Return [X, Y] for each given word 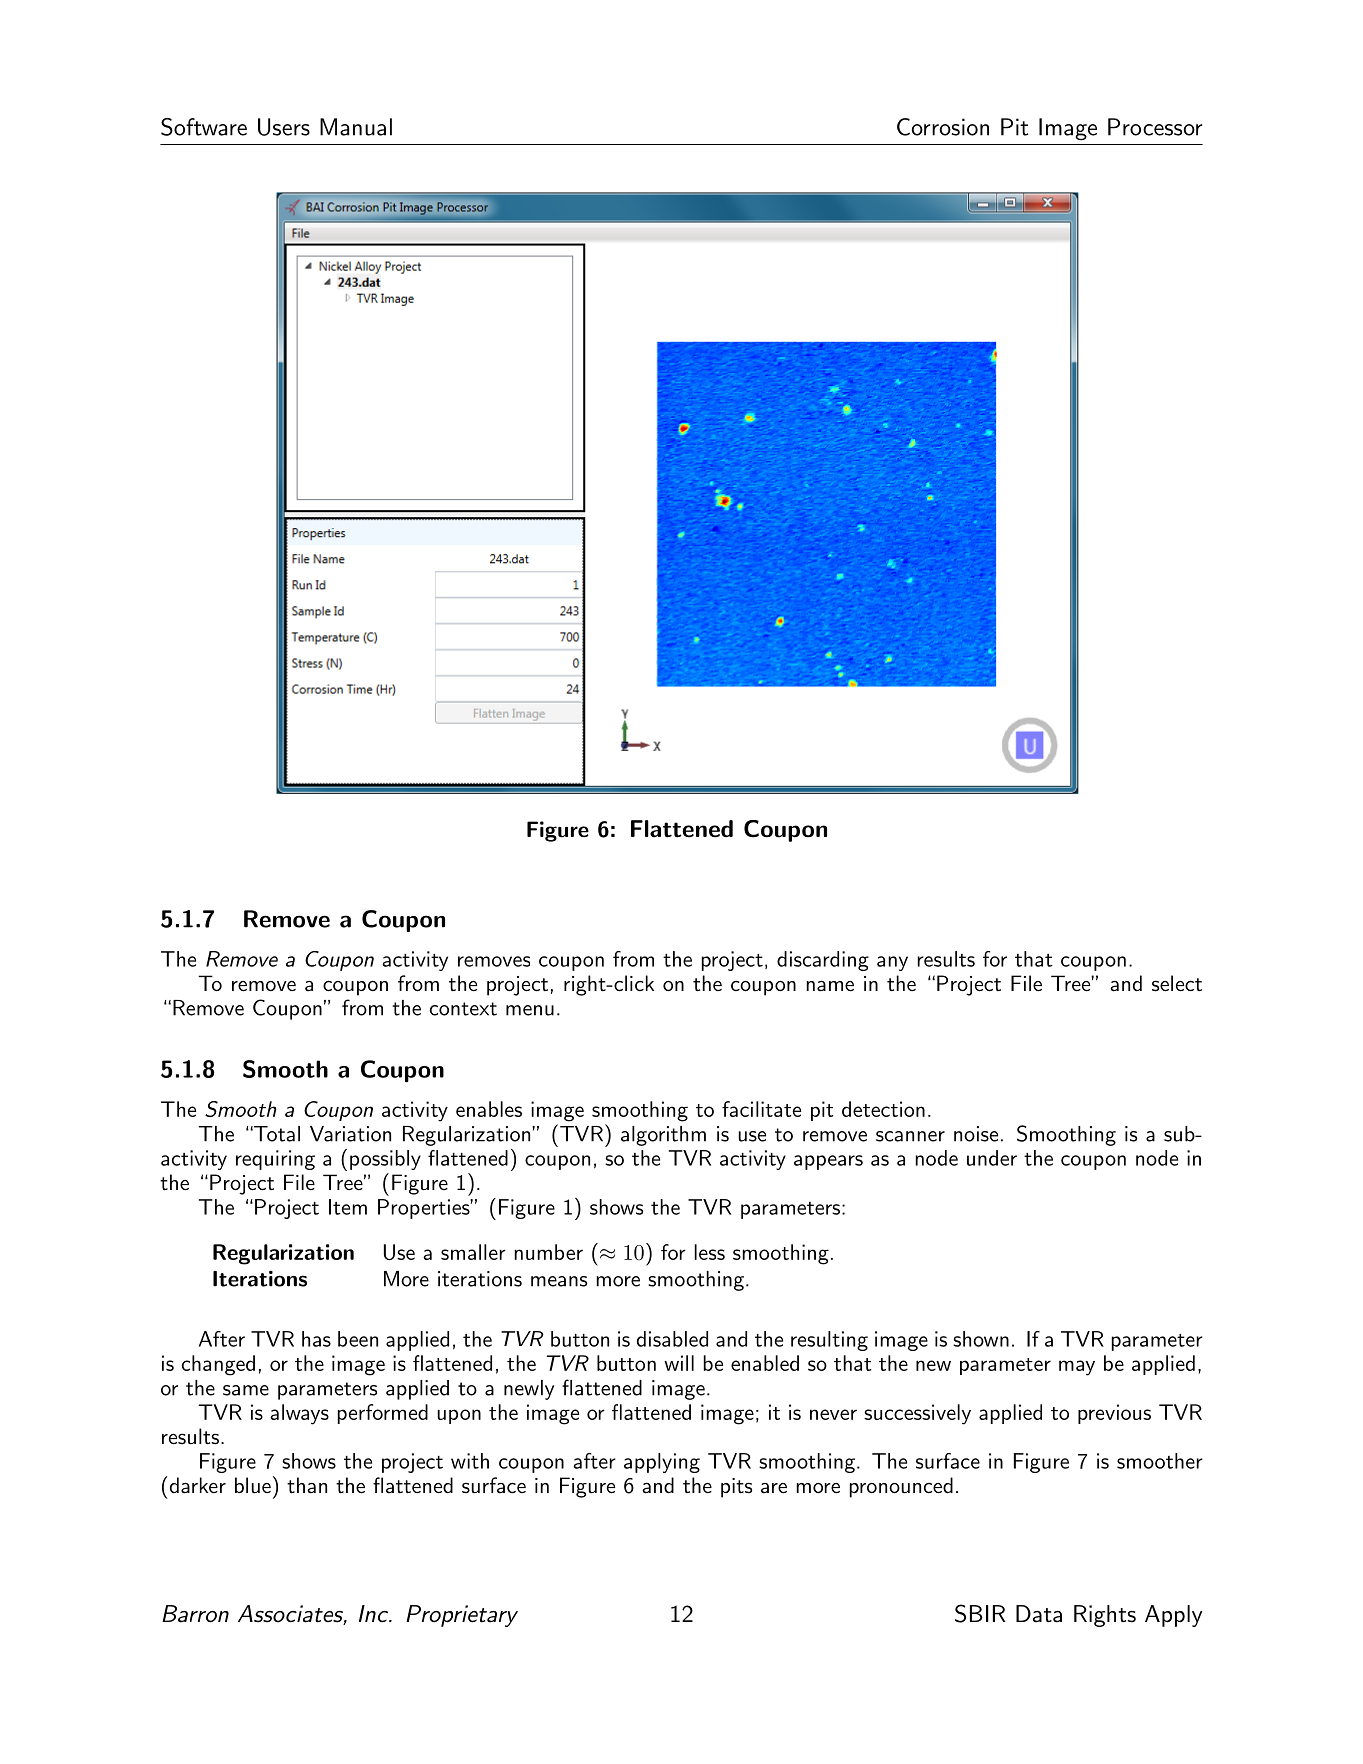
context [463, 1009]
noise [976, 1134]
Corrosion [943, 127]
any [892, 963]
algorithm [663, 1136]
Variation [350, 1134]
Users [284, 127]
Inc [374, 1614]
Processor [1155, 127]
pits [736, 1488]
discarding [823, 961]
